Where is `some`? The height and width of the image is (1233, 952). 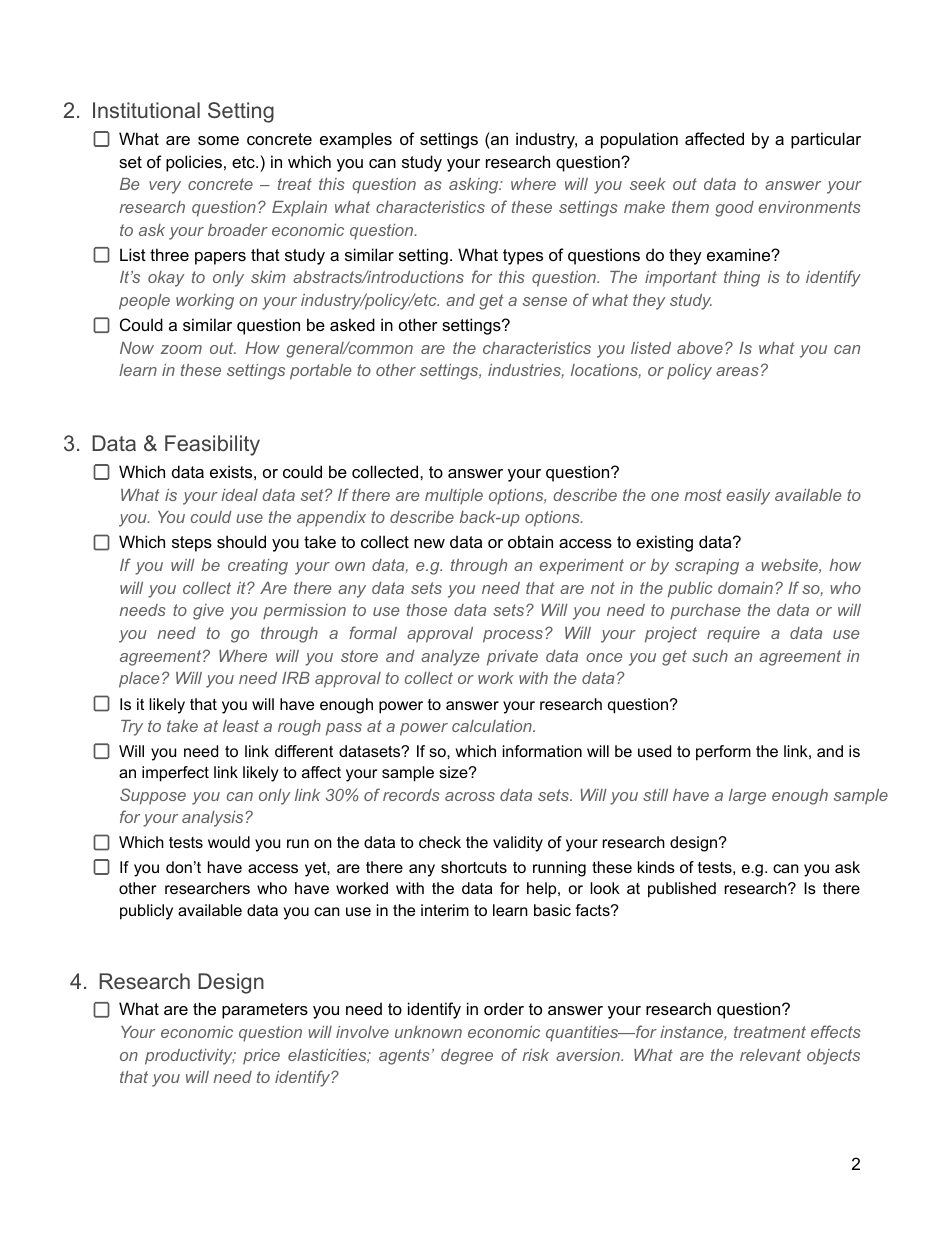
some is located at coordinates (218, 140).
